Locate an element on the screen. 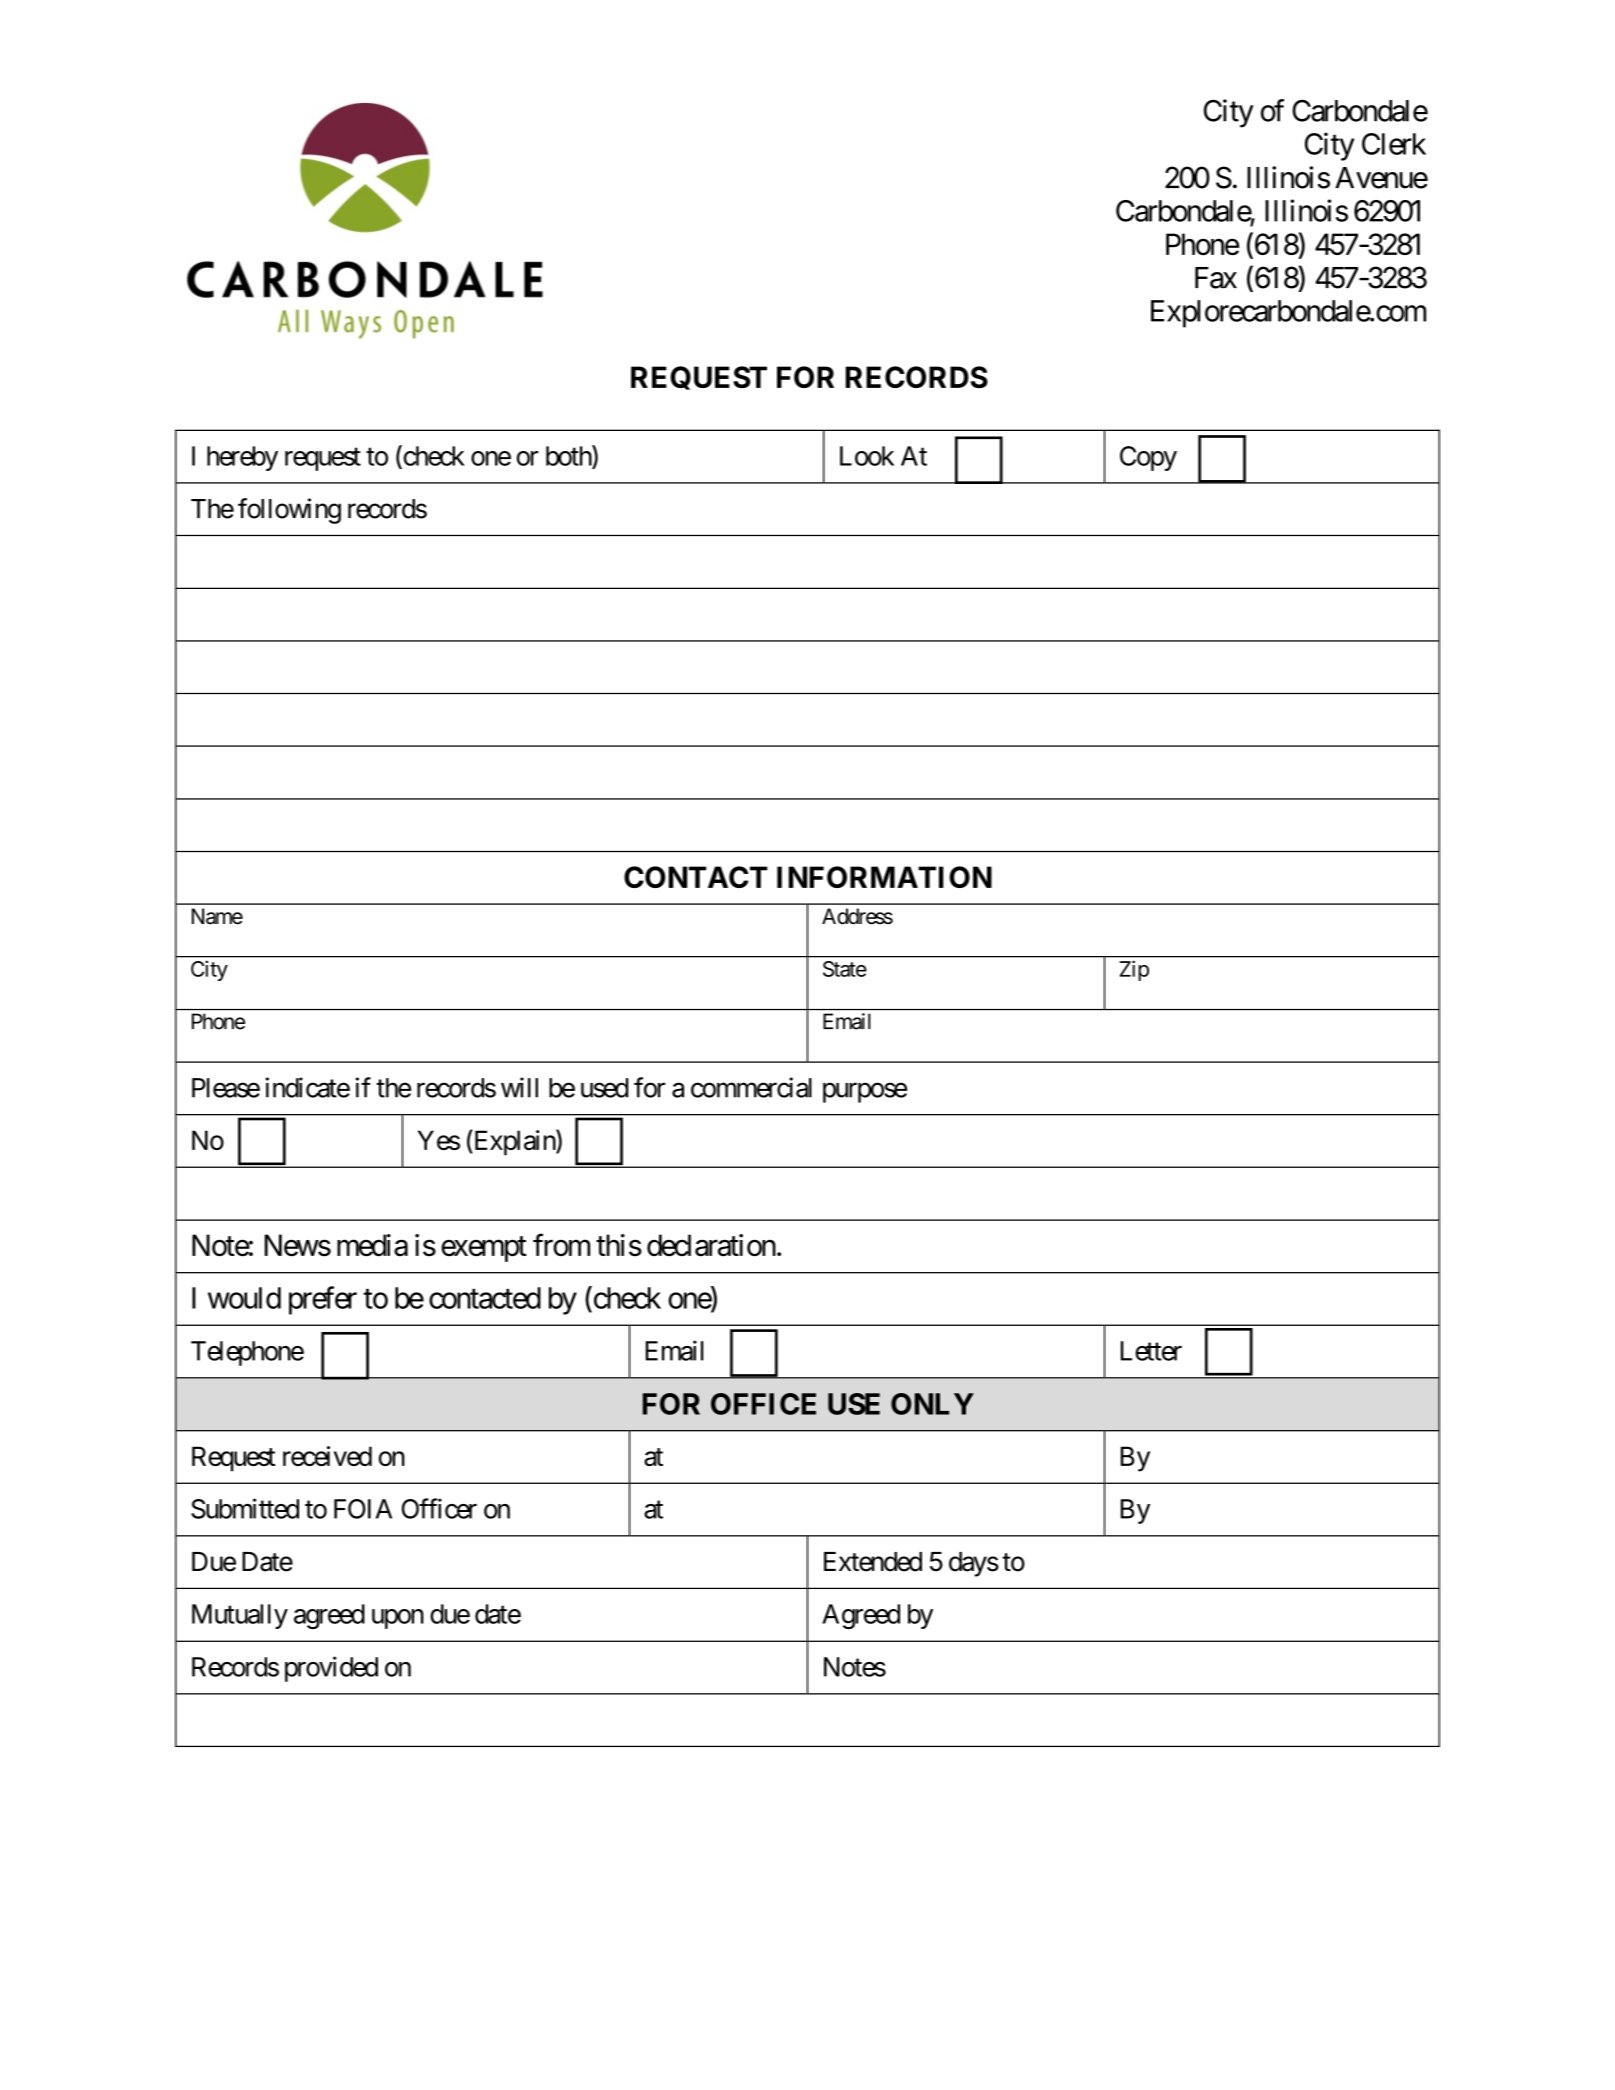  INFORMATION is located at coordinates (884, 877).
